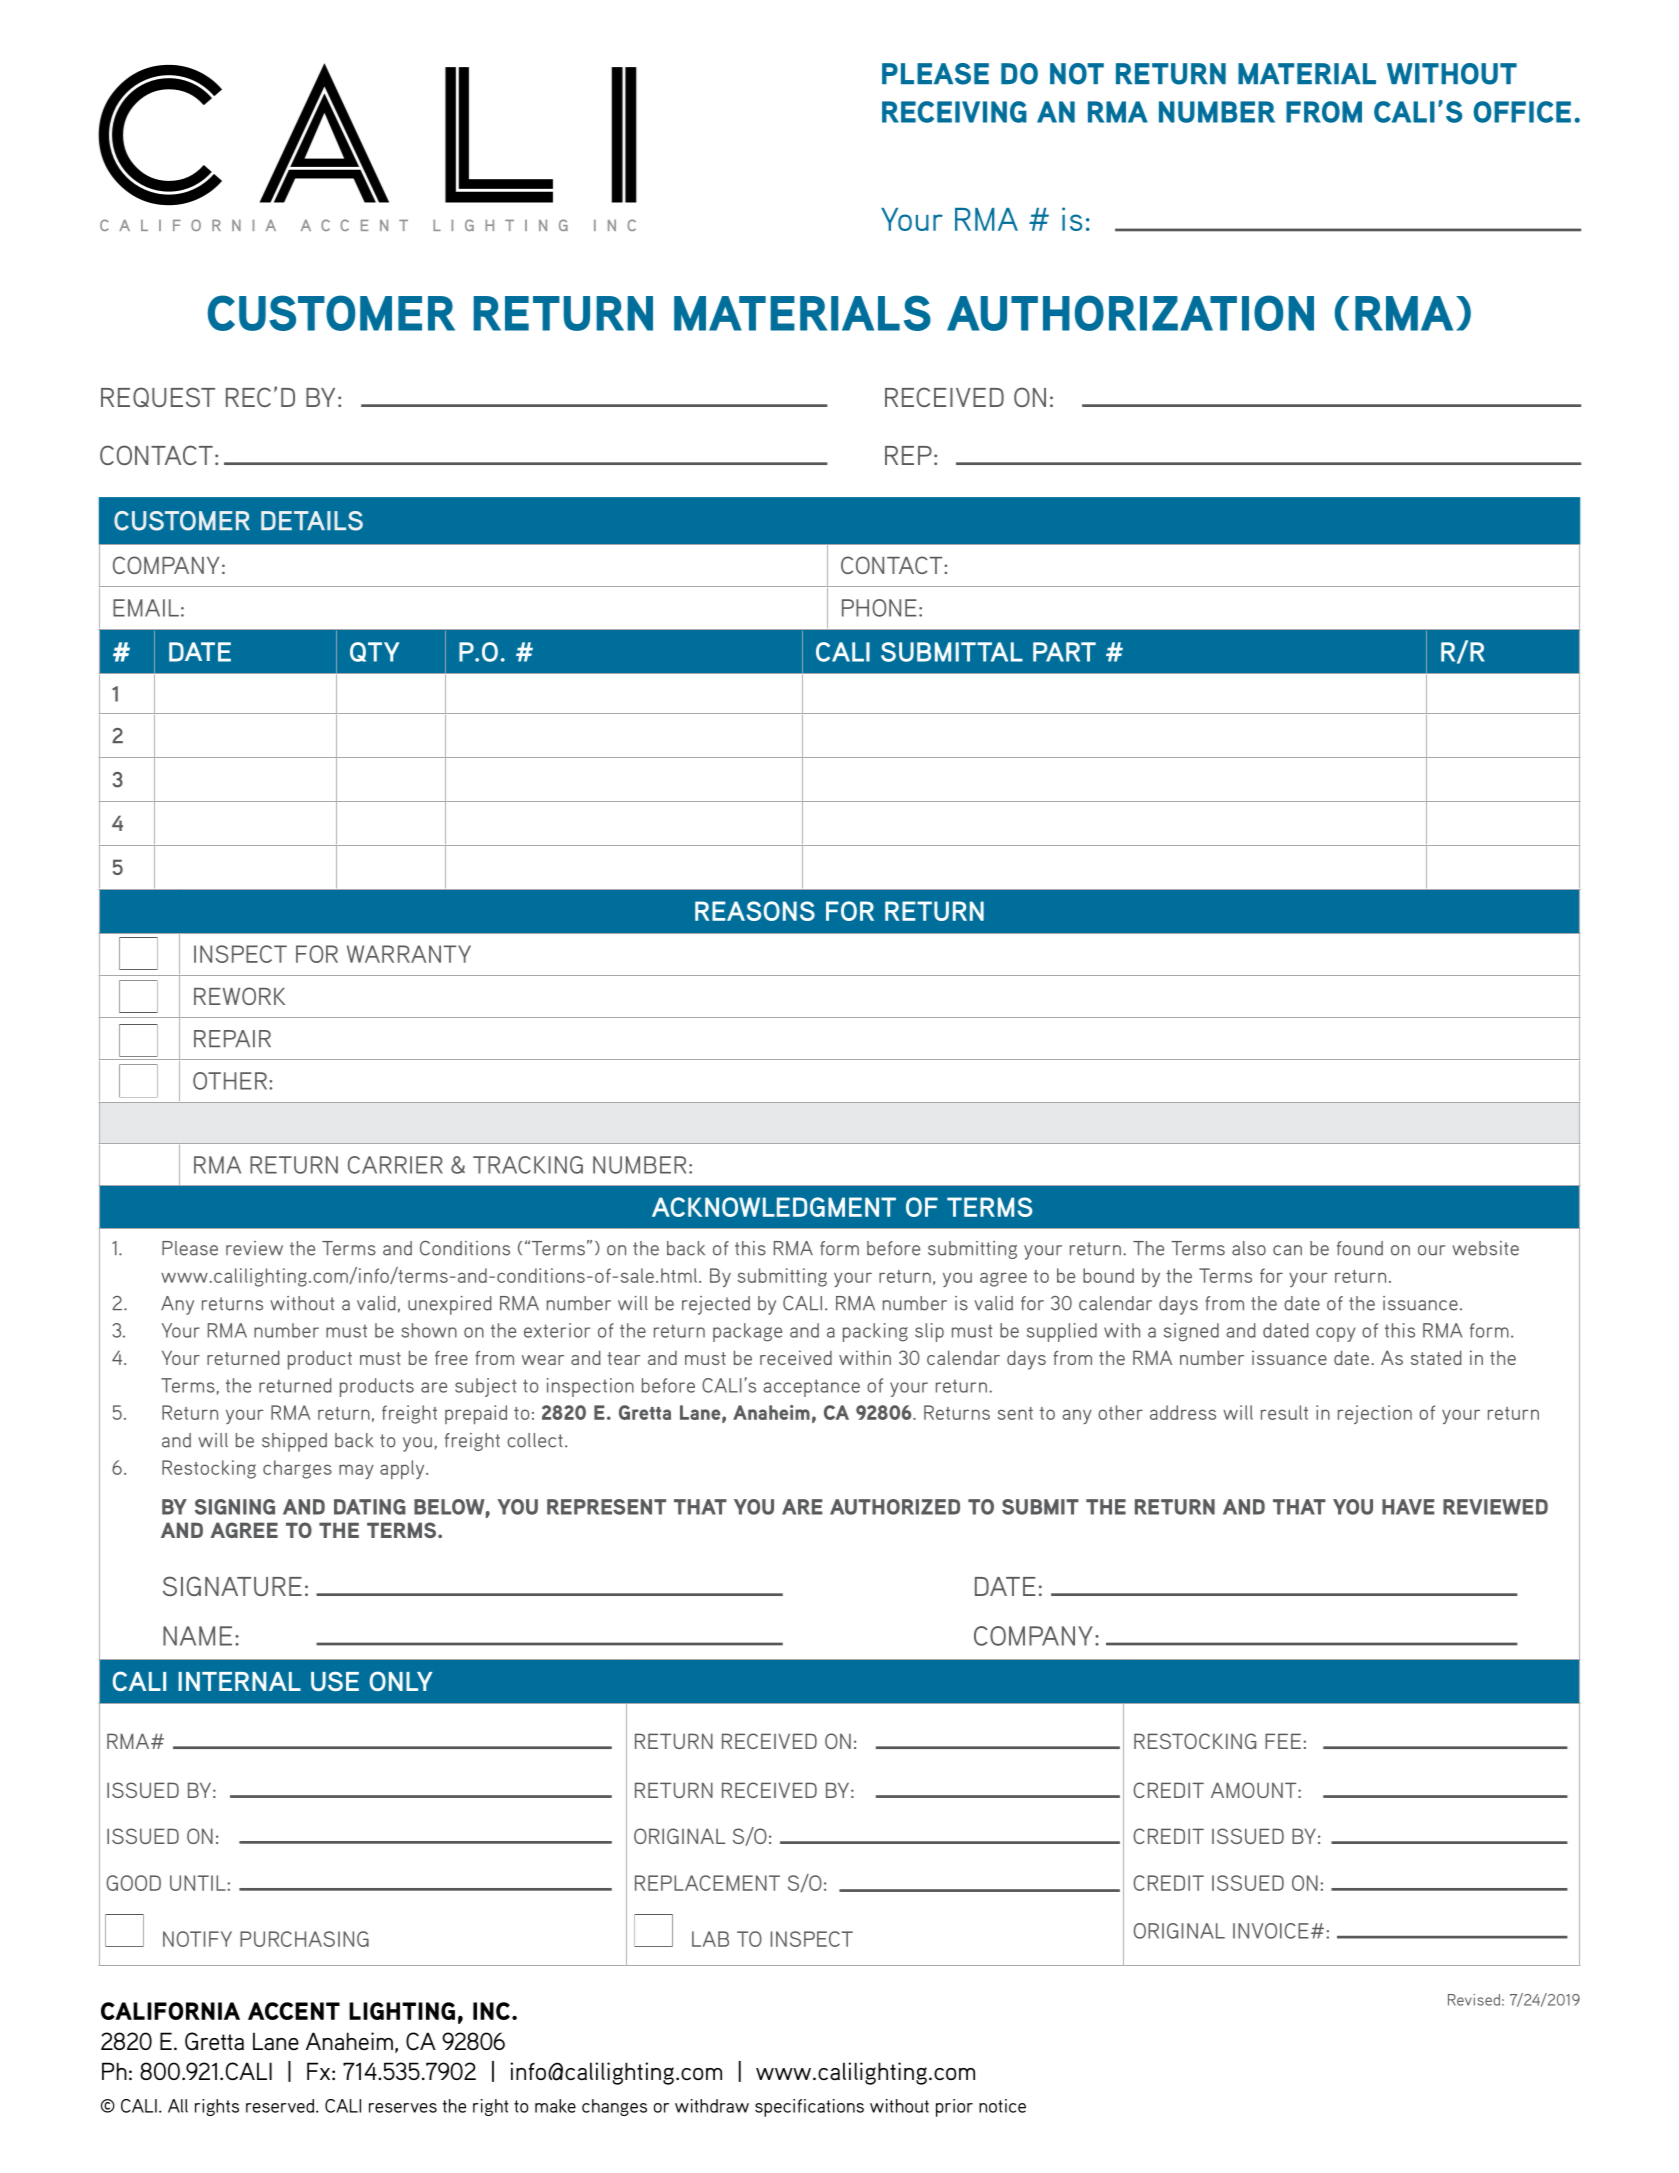 This page has width=1679, height=2173. I want to click on found, so click(1360, 1248).
